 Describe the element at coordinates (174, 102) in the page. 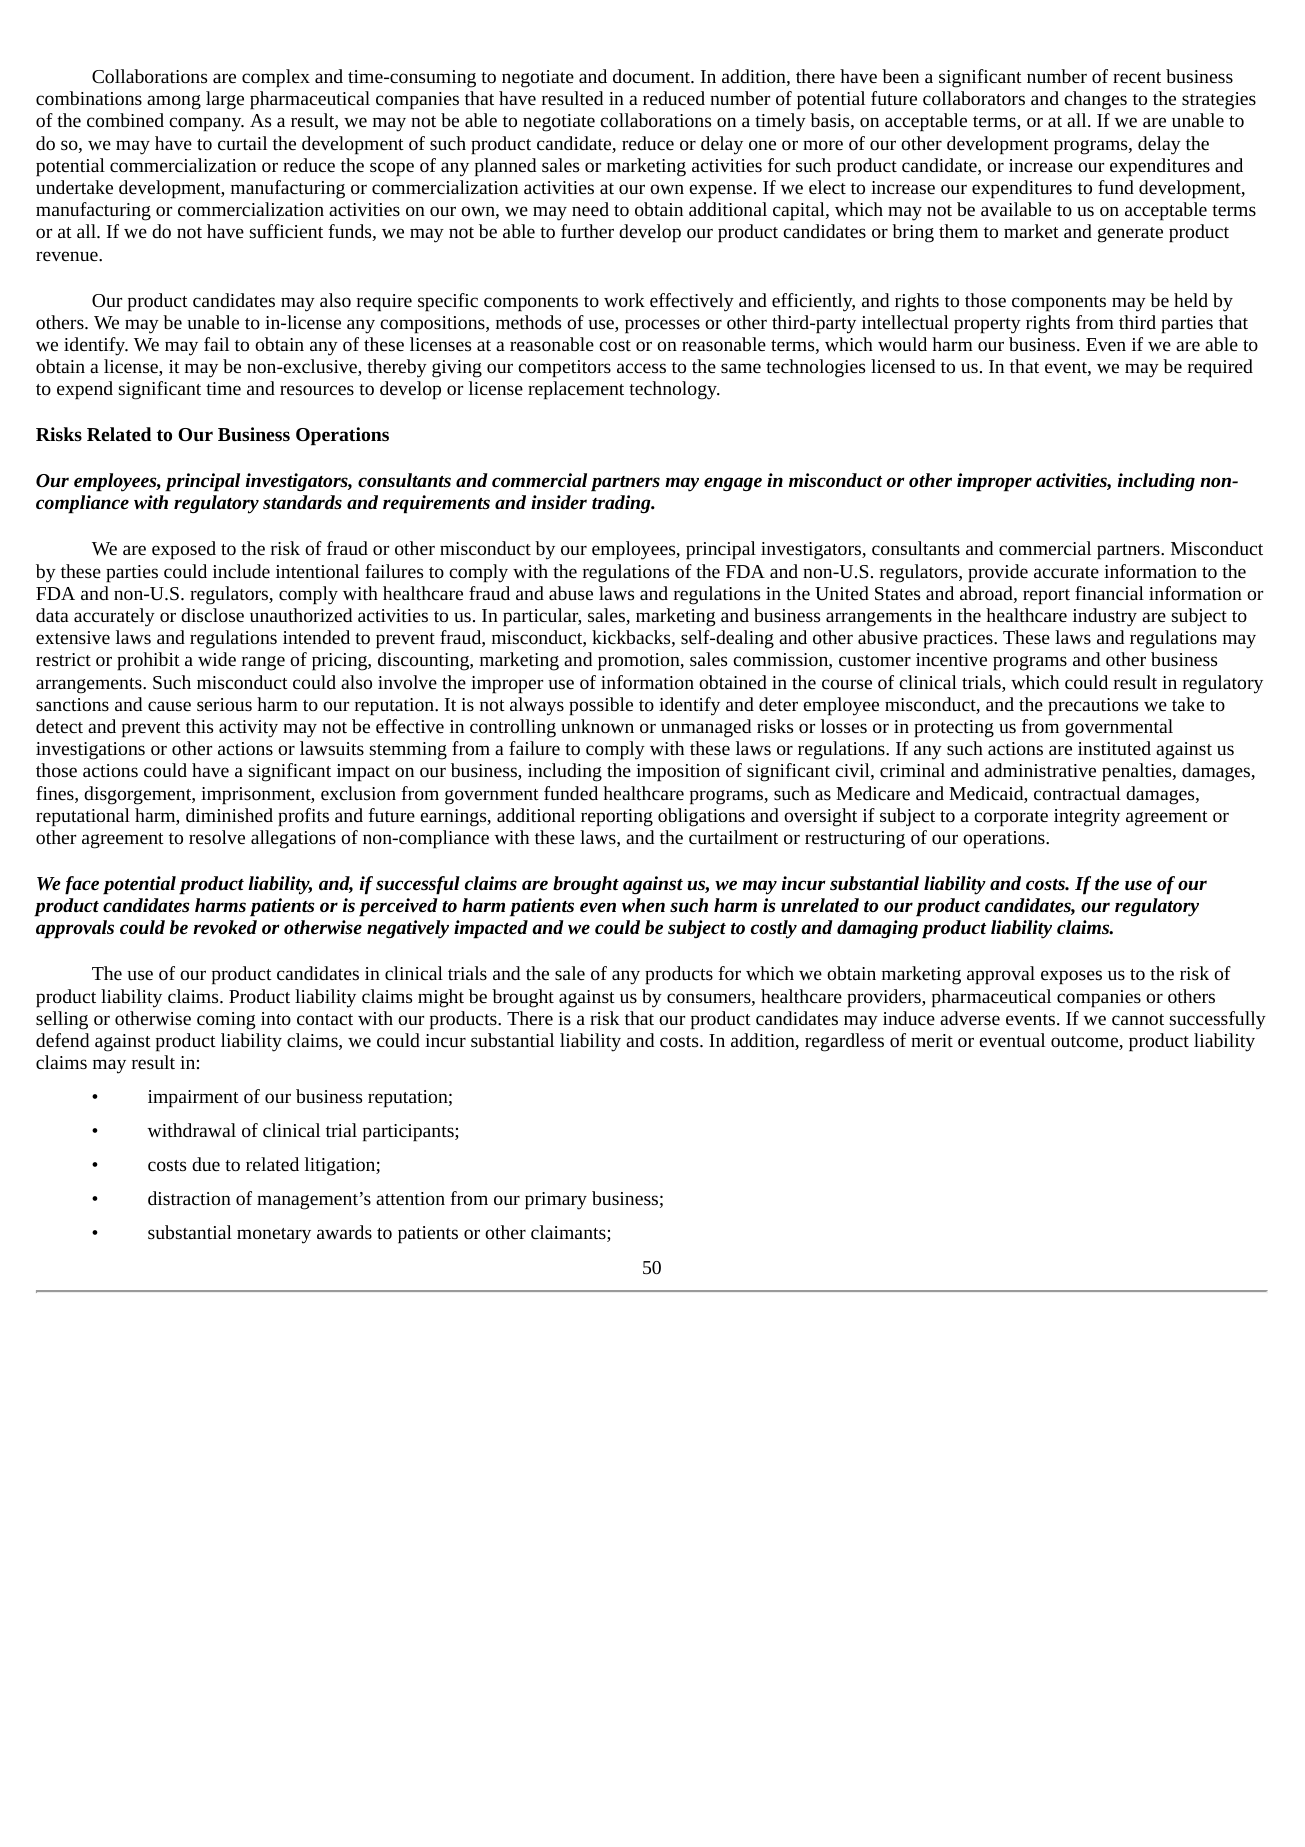

I see `among` at that location.
